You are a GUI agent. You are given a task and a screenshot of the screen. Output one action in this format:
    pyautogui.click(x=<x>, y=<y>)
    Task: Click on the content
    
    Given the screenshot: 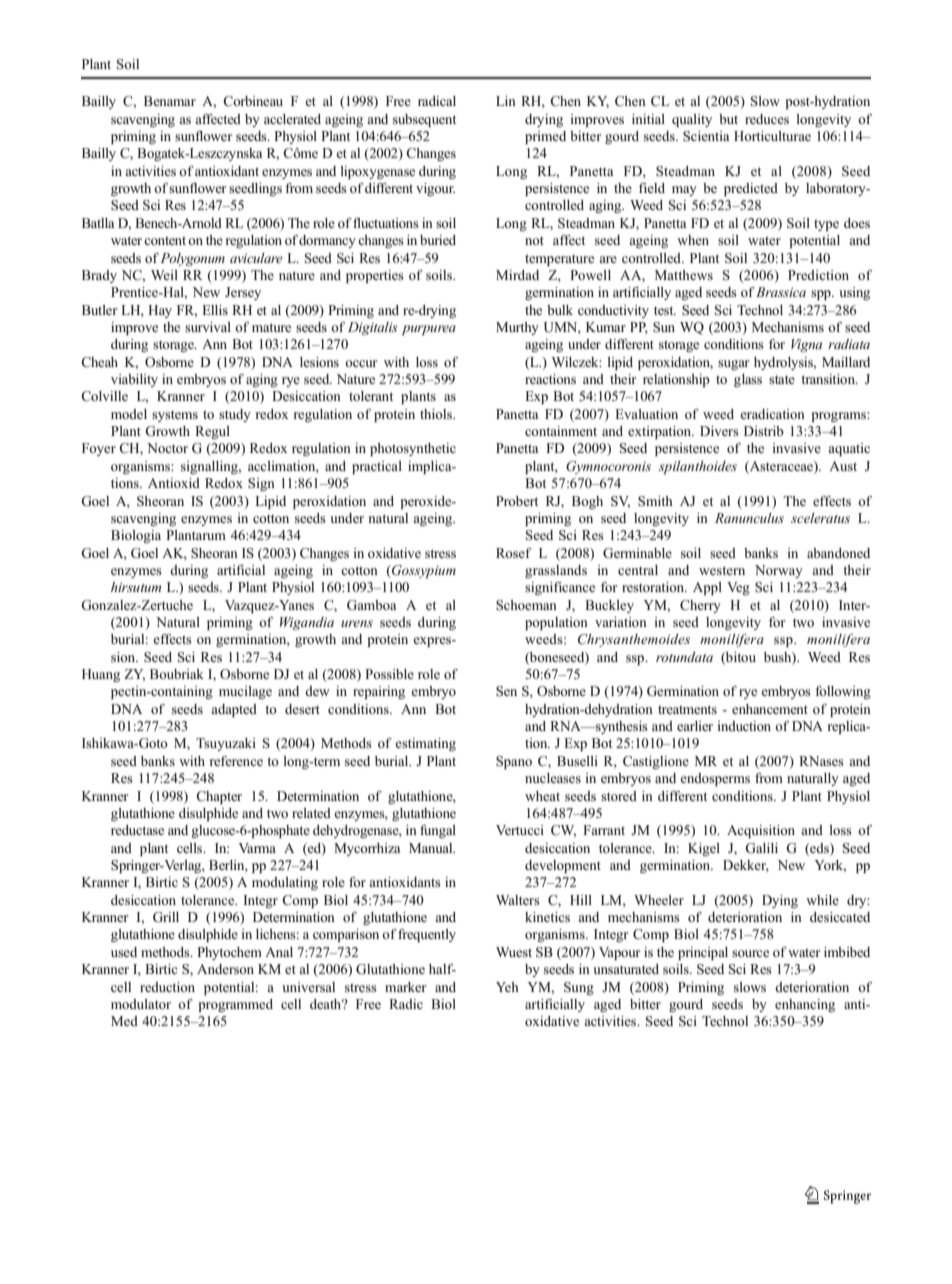 What is the action you would take?
    pyautogui.click(x=165, y=240)
